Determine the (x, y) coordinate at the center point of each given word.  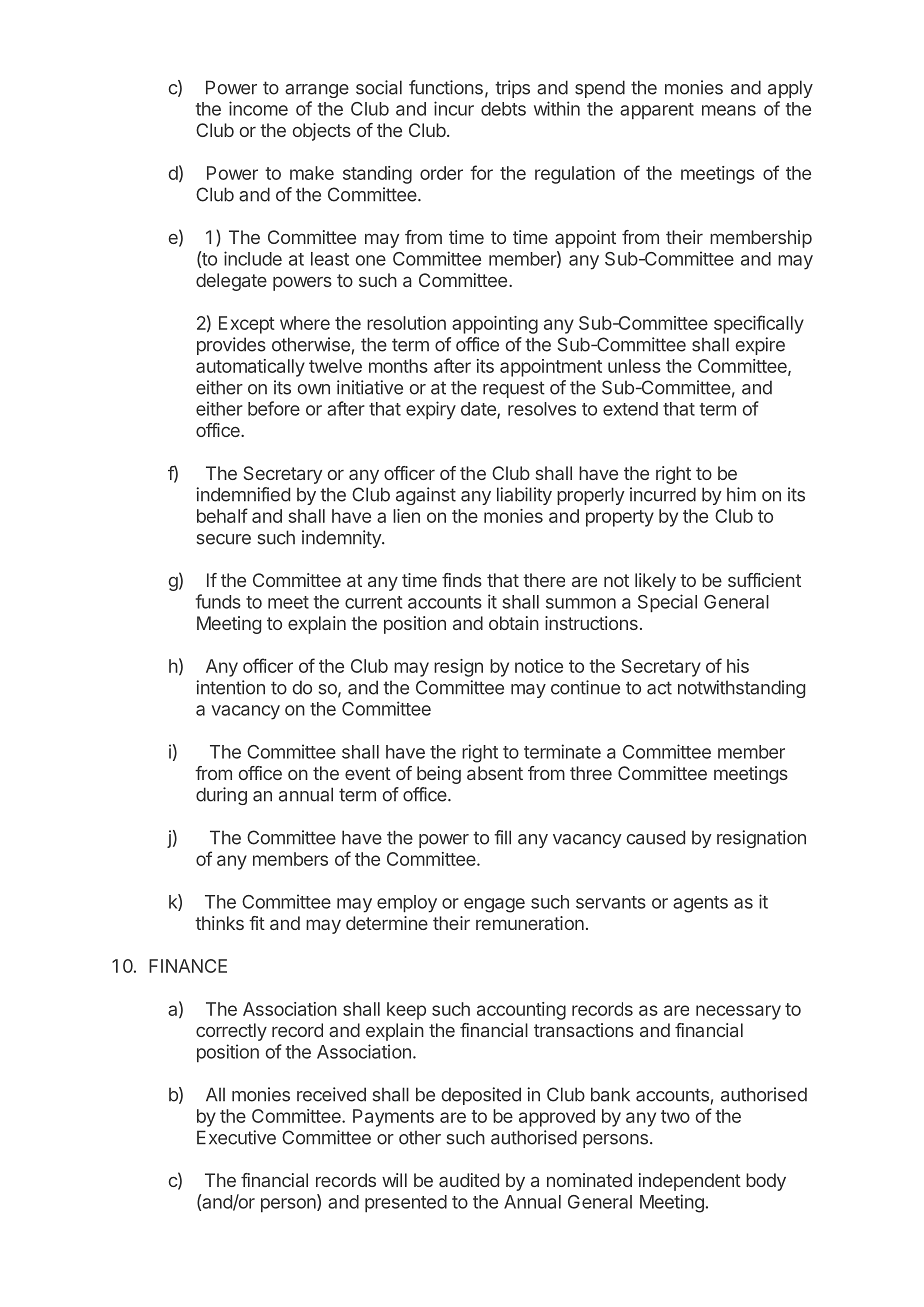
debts (503, 109)
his (738, 666)
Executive (236, 1137)
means (729, 110)
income (258, 108)
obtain (514, 623)
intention (230, 687)
